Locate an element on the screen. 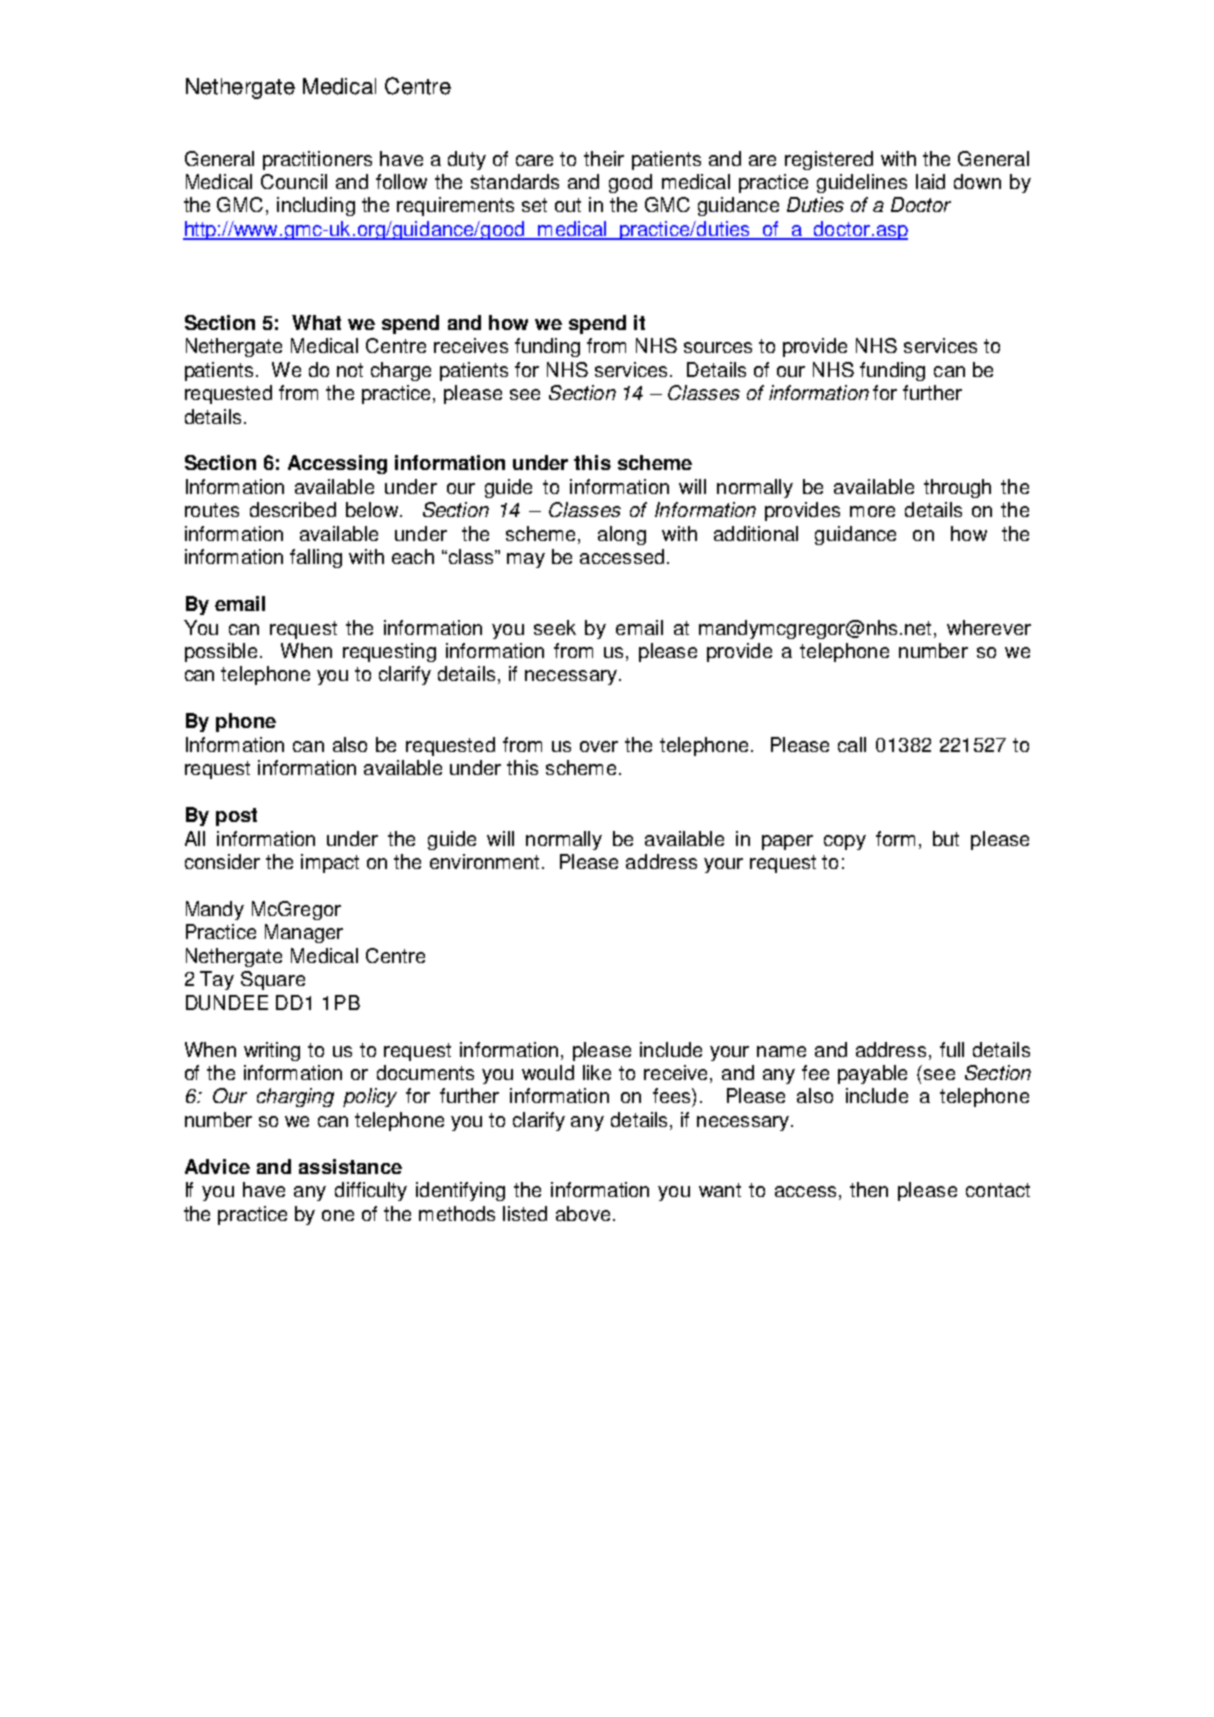 The width and height of the screenshot is (1214, 1717). along is located at coordinates (622, 535).
